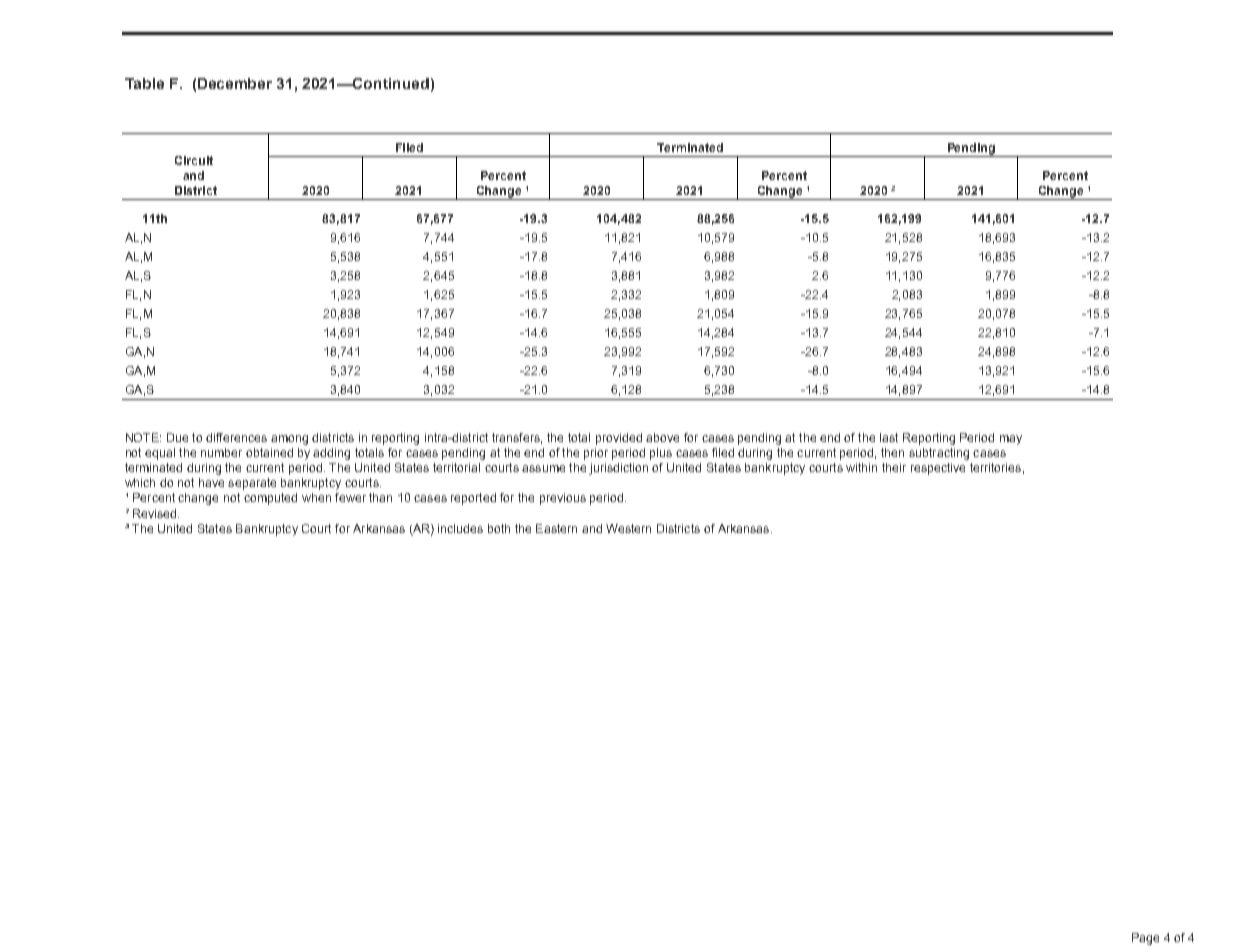 This screenshot has height=952, width=1233. Describe the element at coordinates (236, 437) in the screenshot. I see `differences` at that location.
